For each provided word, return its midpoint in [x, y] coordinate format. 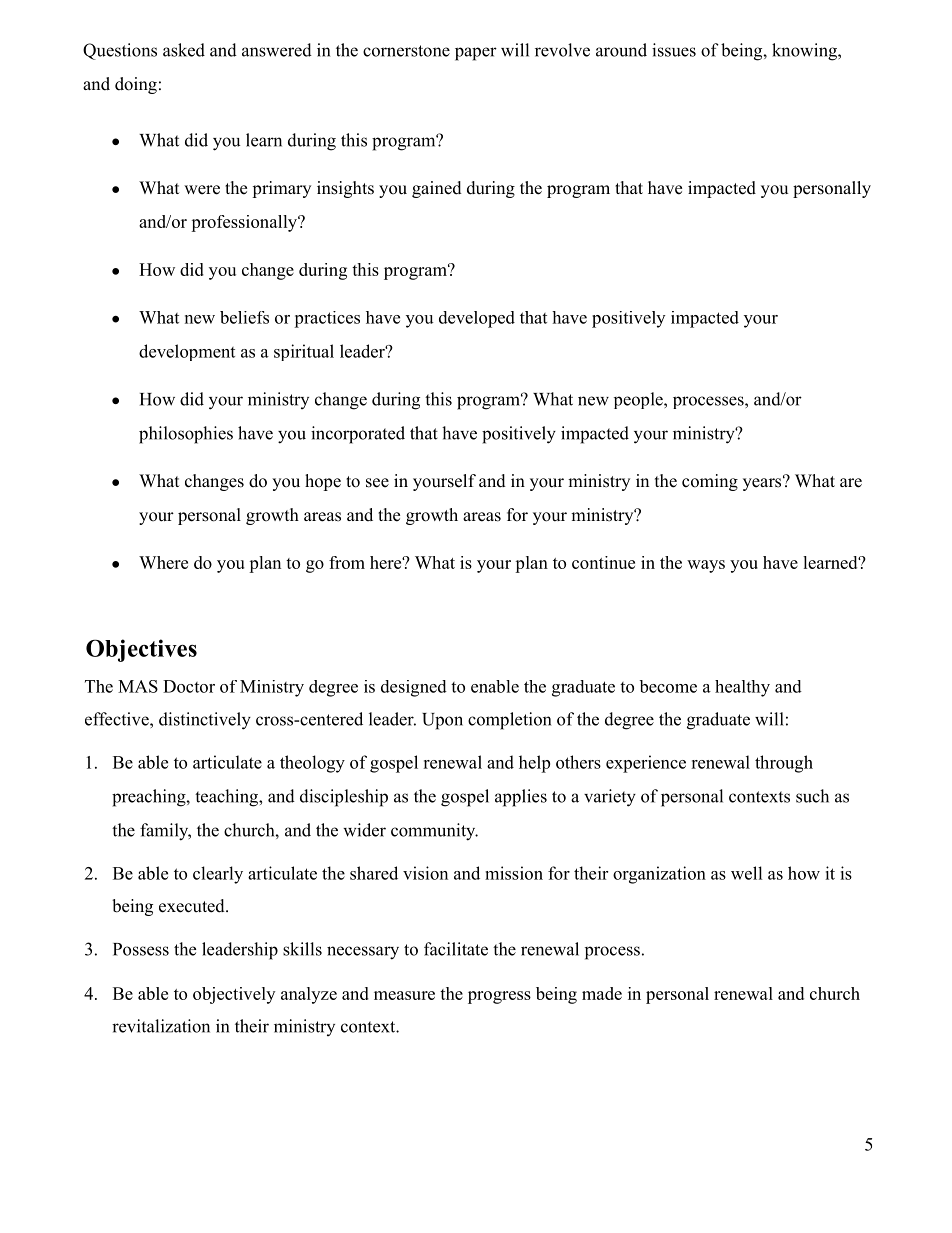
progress [499, 997]
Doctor [189, 686]
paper [476, 54]
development [187, 352]
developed [477, 319]
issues [674, 50]
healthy [742, 688]
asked [184, 50]
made [602, 993]
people [639, 400]
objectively [234, 995]
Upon [442, 721]
